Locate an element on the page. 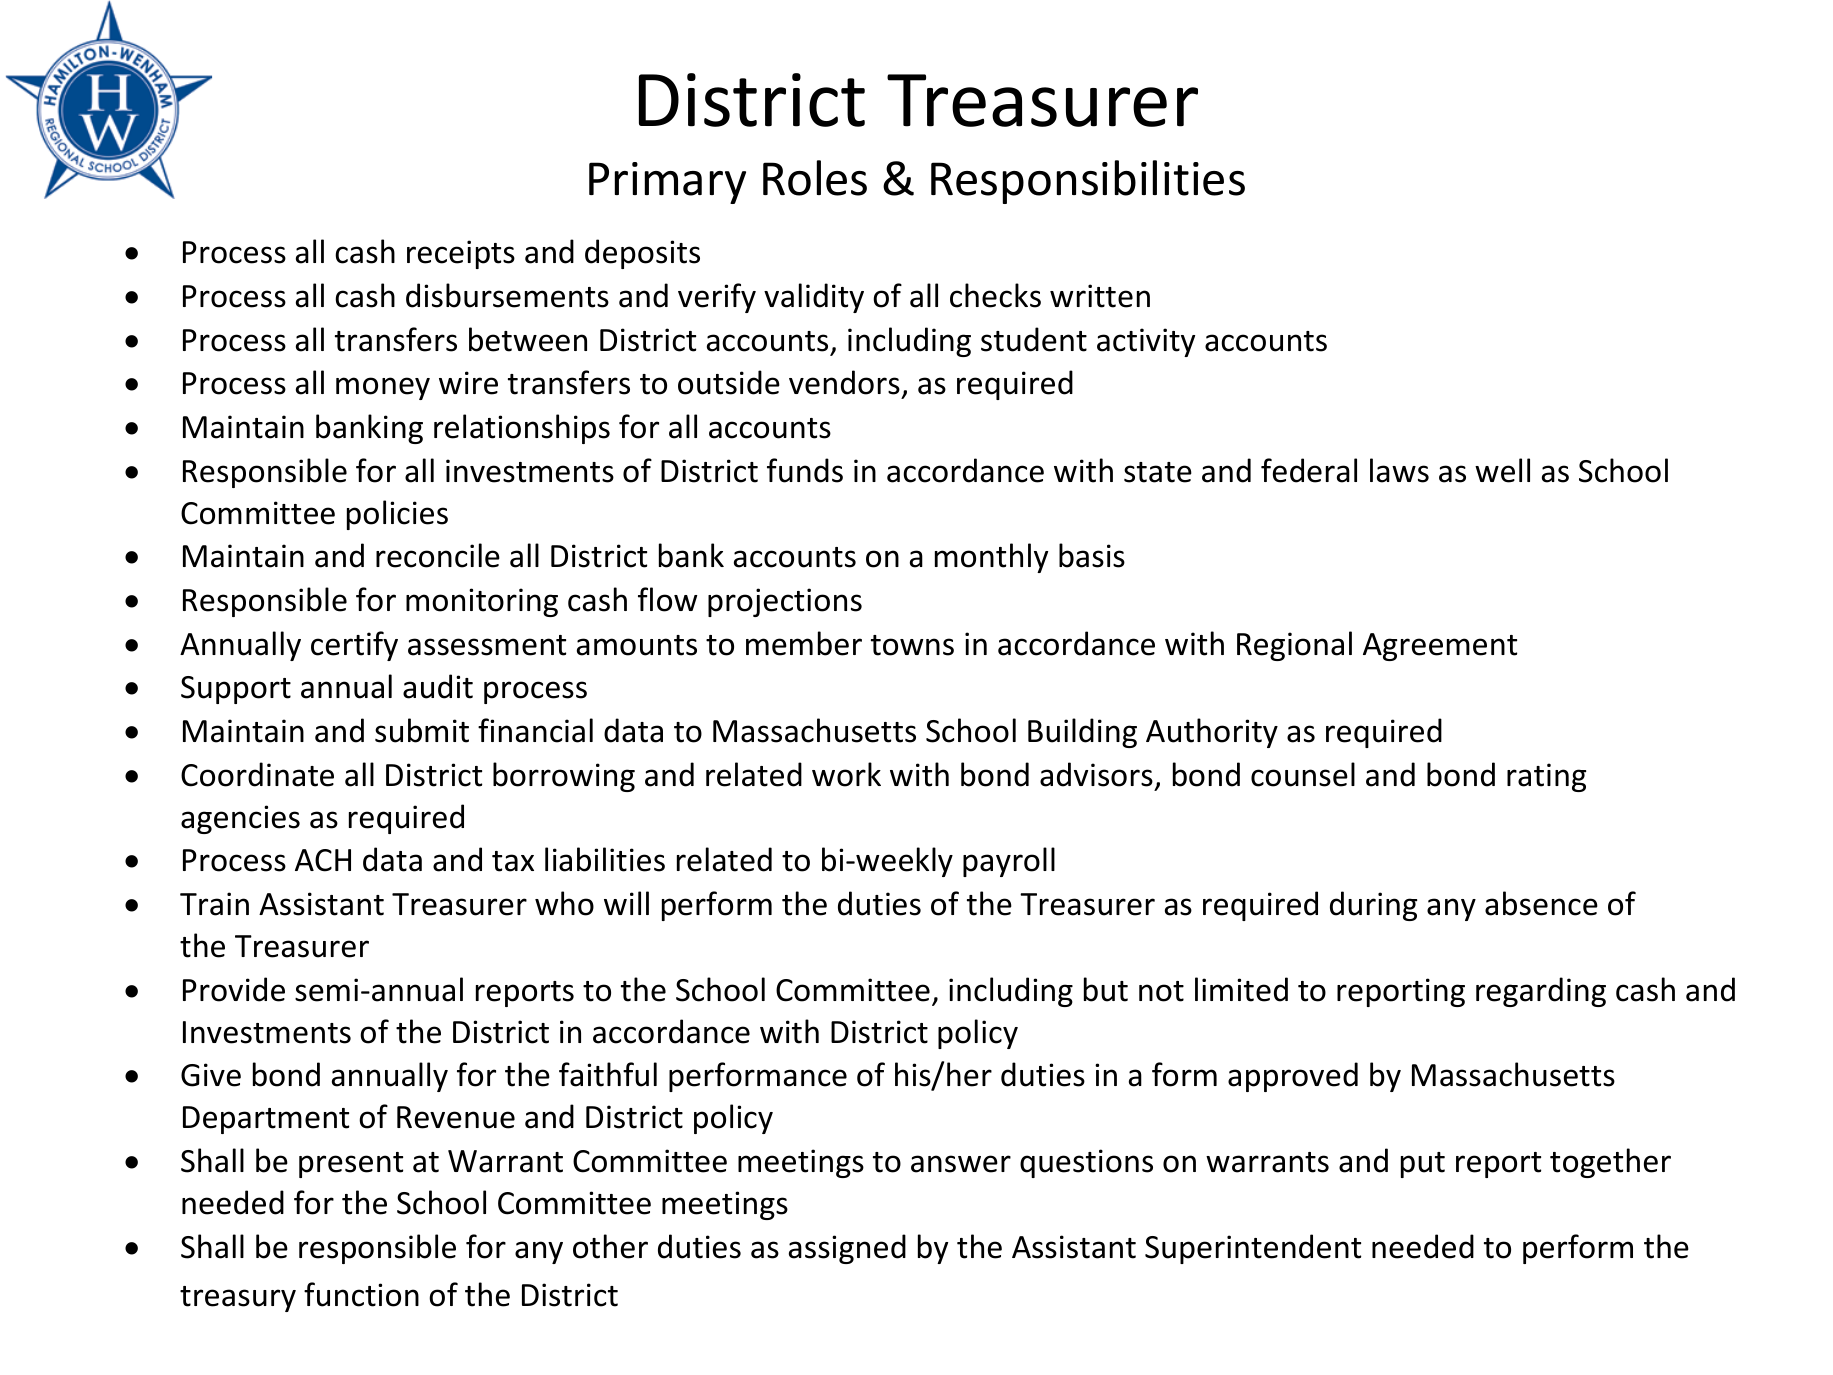 Image resolution: width=1833 pixels, height=1375 pixels. function is located at coordinates (361, 1294).
